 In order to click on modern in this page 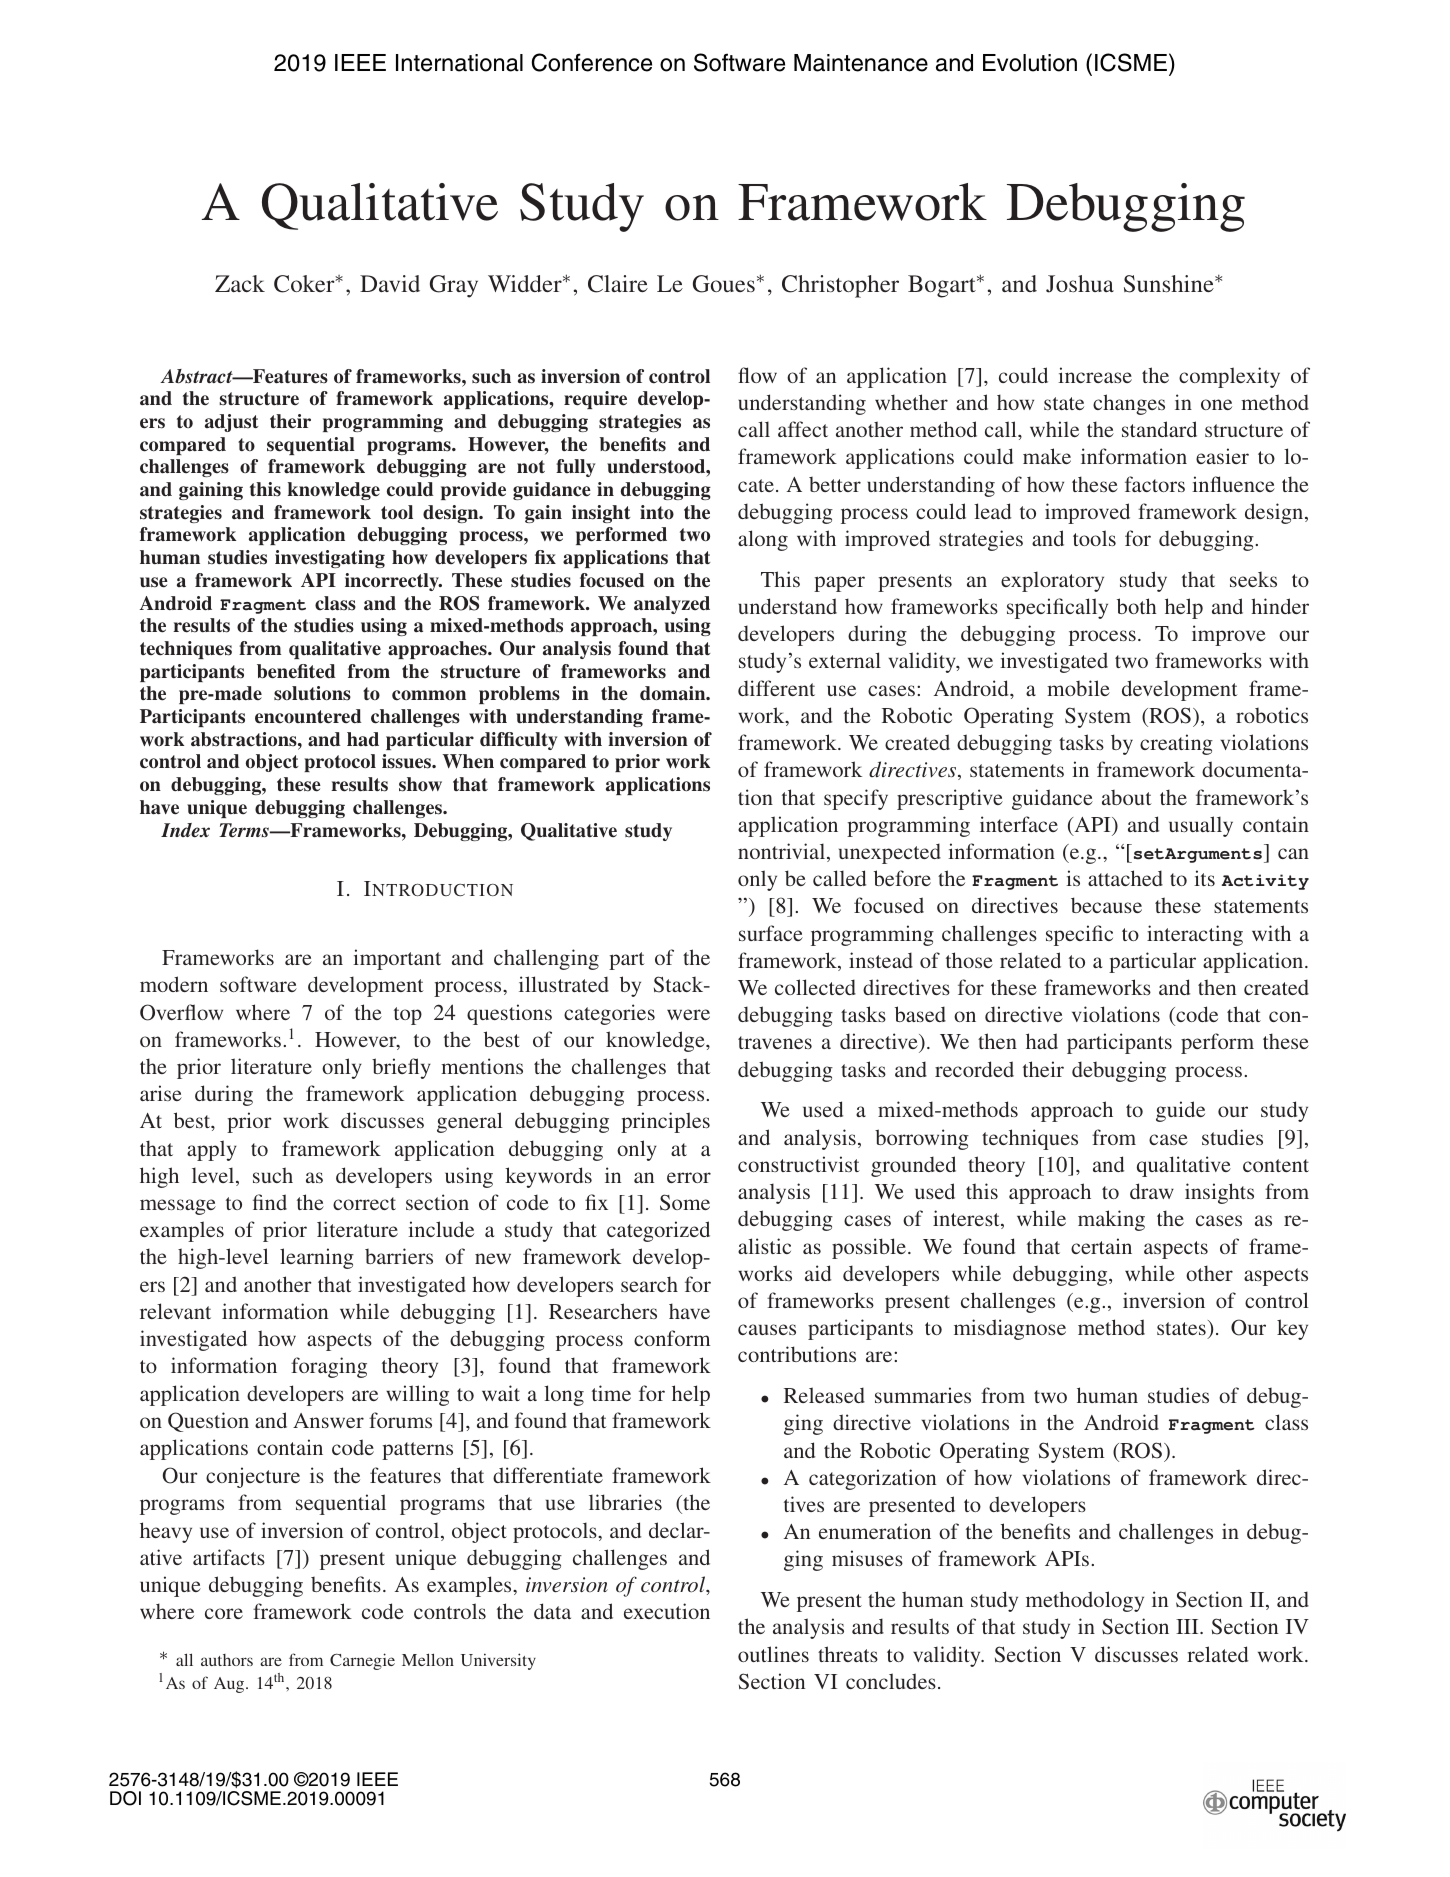, I will do `click(174, 984)`.
